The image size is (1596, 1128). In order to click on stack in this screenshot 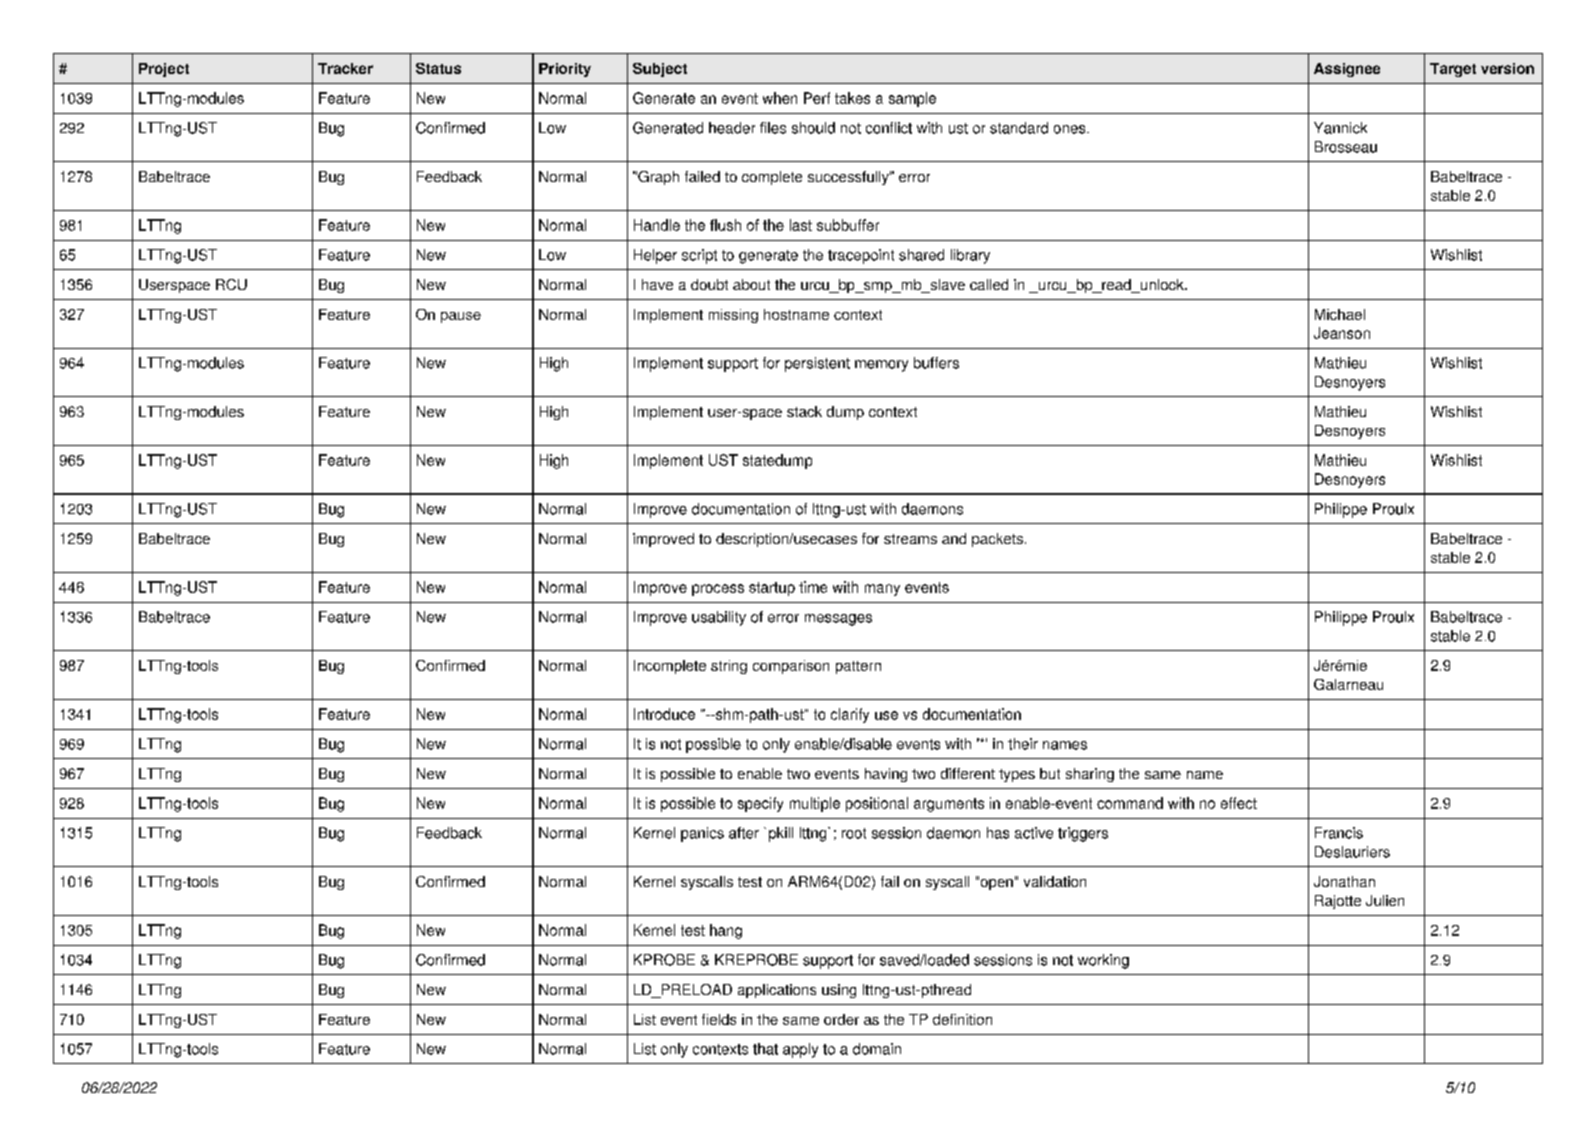, I will do `click(804, 411)`.
